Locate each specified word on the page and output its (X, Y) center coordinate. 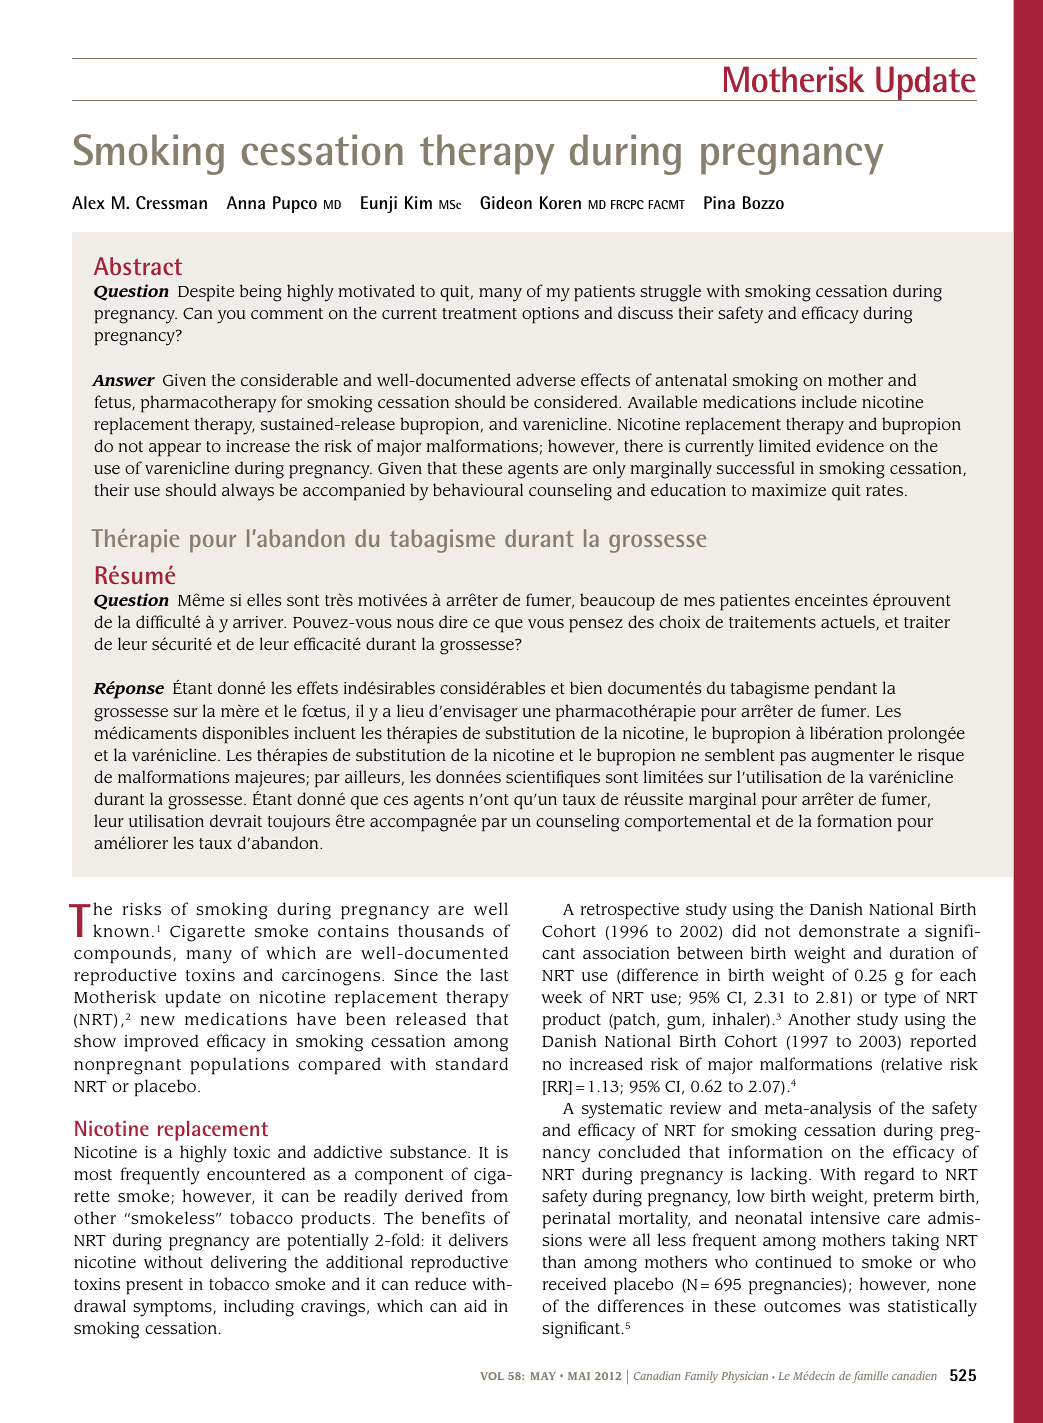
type (900, 1000)
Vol (492, 1376)
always (248, 492)
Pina (719, 202)
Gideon (506, 202)
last (494, 975)
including (259, 1308)
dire (453, 621)
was (864, 1307)
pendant (845, 690)
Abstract (138, 266)
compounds (122, 955)
